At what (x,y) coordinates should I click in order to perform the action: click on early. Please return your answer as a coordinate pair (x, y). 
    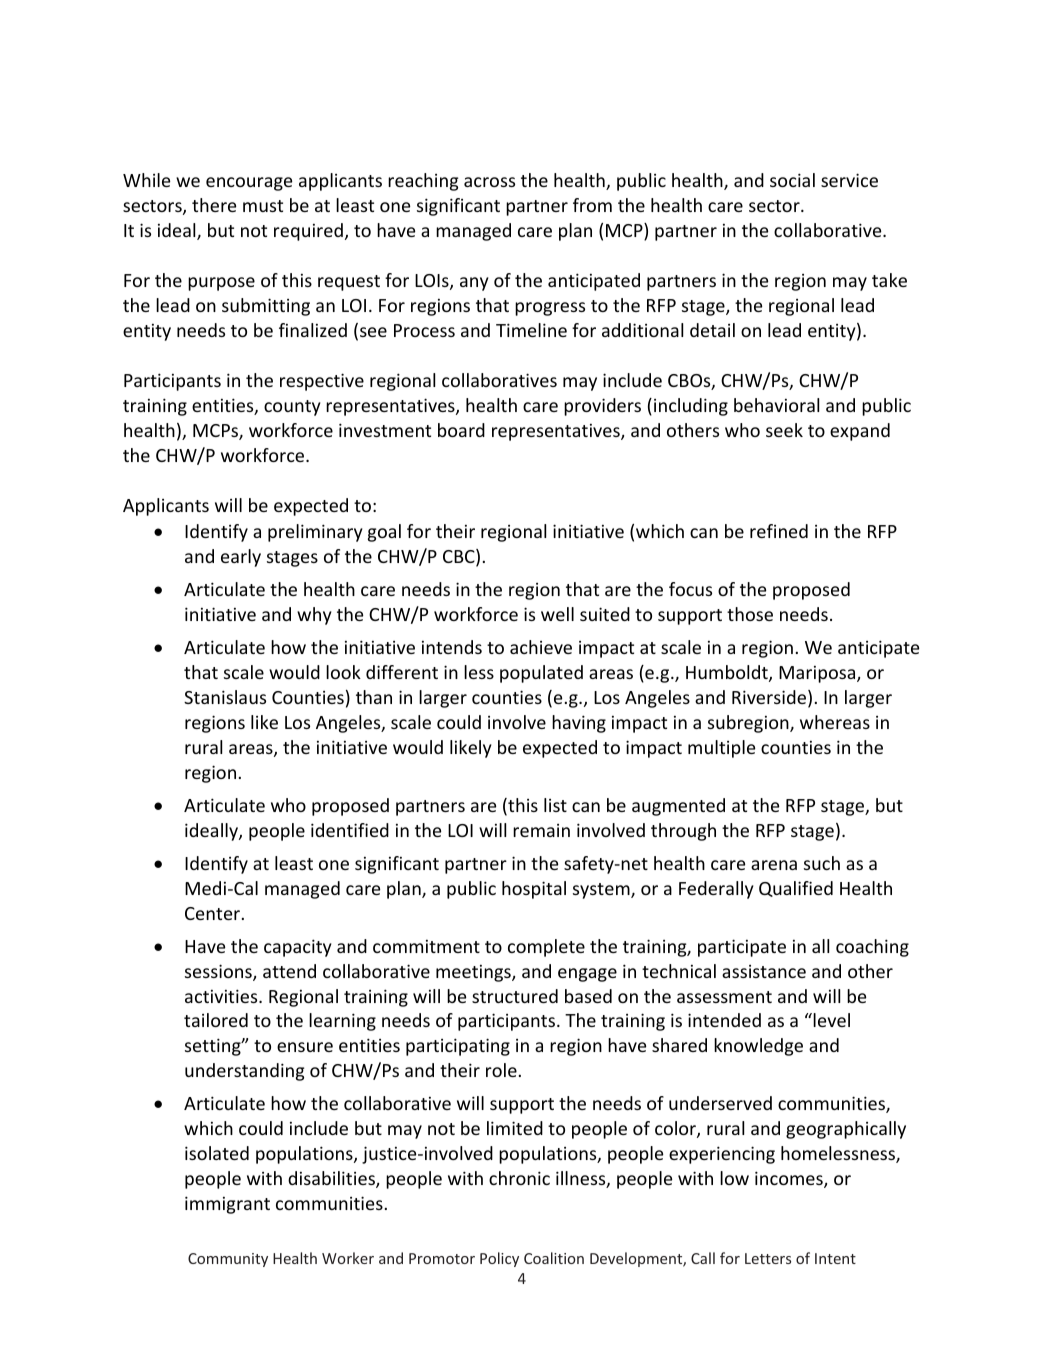
    Looking at the image, I should click on (241, 558).
